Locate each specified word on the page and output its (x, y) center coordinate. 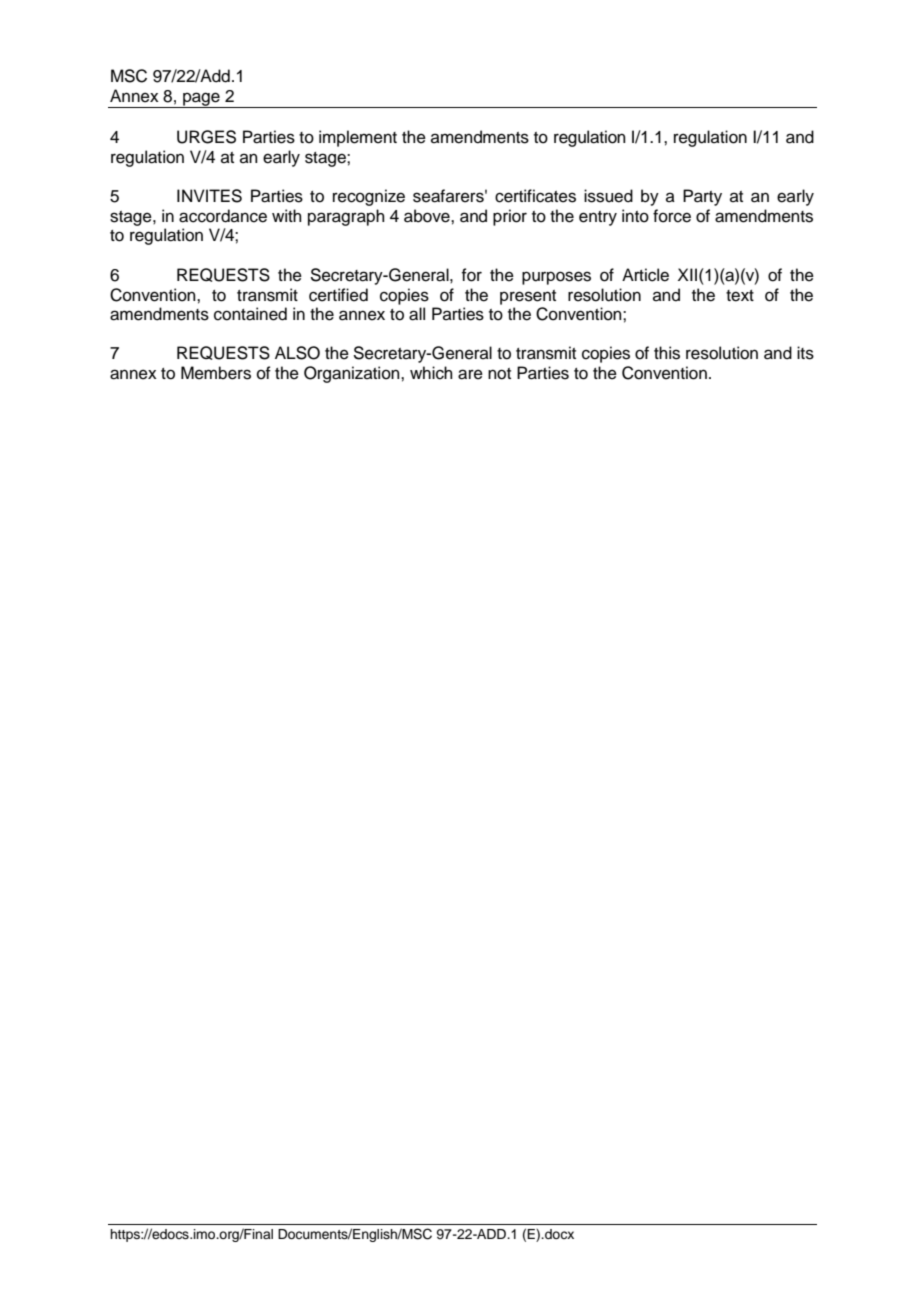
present (528, 297)
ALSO (297, 353)
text (740, 296)
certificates (535, 196)
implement (358, 138)
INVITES (209, 196)
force (672, 216)
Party (702, 197)
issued (608, 196)
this (667, 353)
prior (510, 217)
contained (250, 314)
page (201, 100)
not (499, 374)
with (287, 215)
